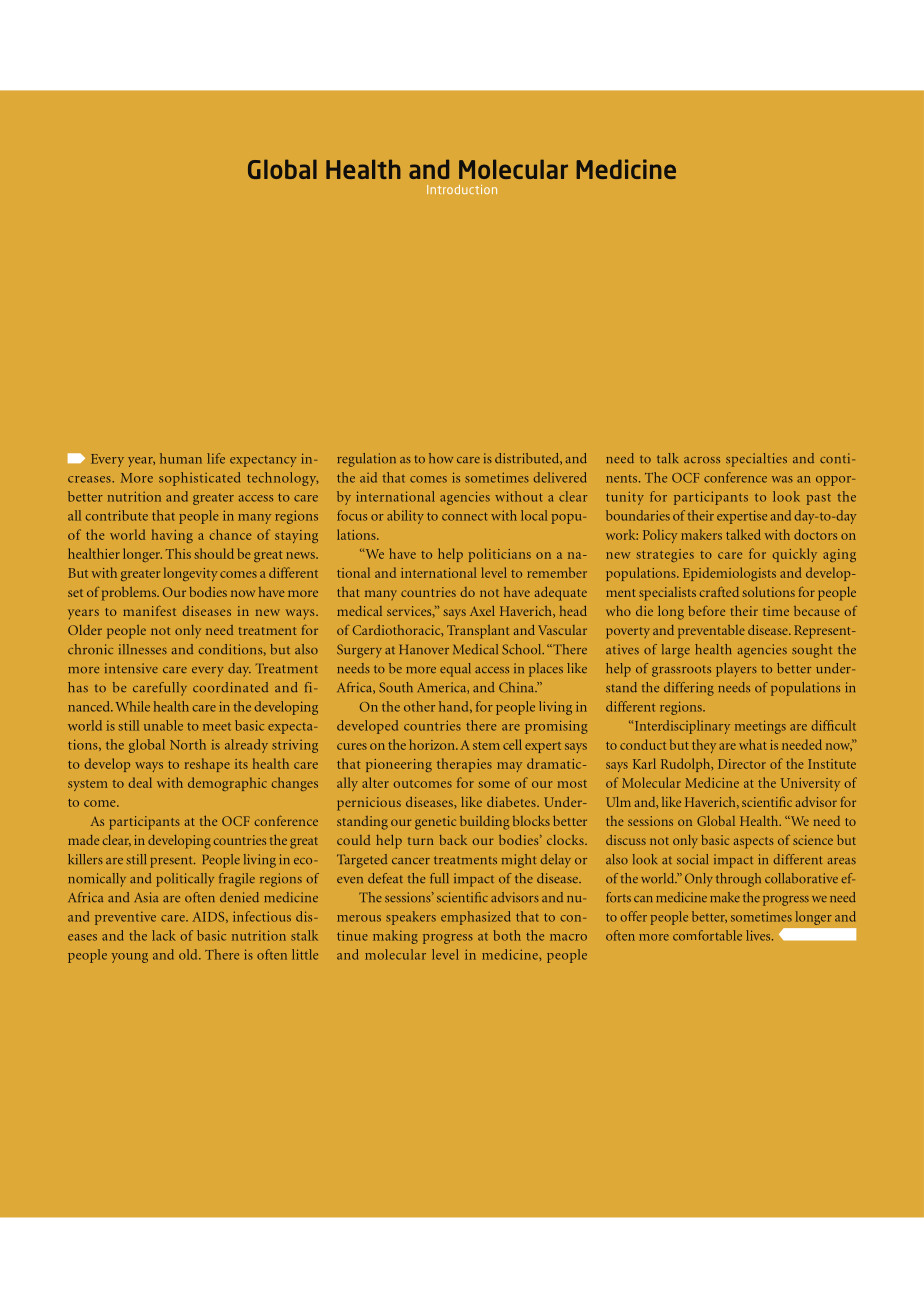  Describe the element at coordinates (164, 935) in the page. I see `lack` at that location.
